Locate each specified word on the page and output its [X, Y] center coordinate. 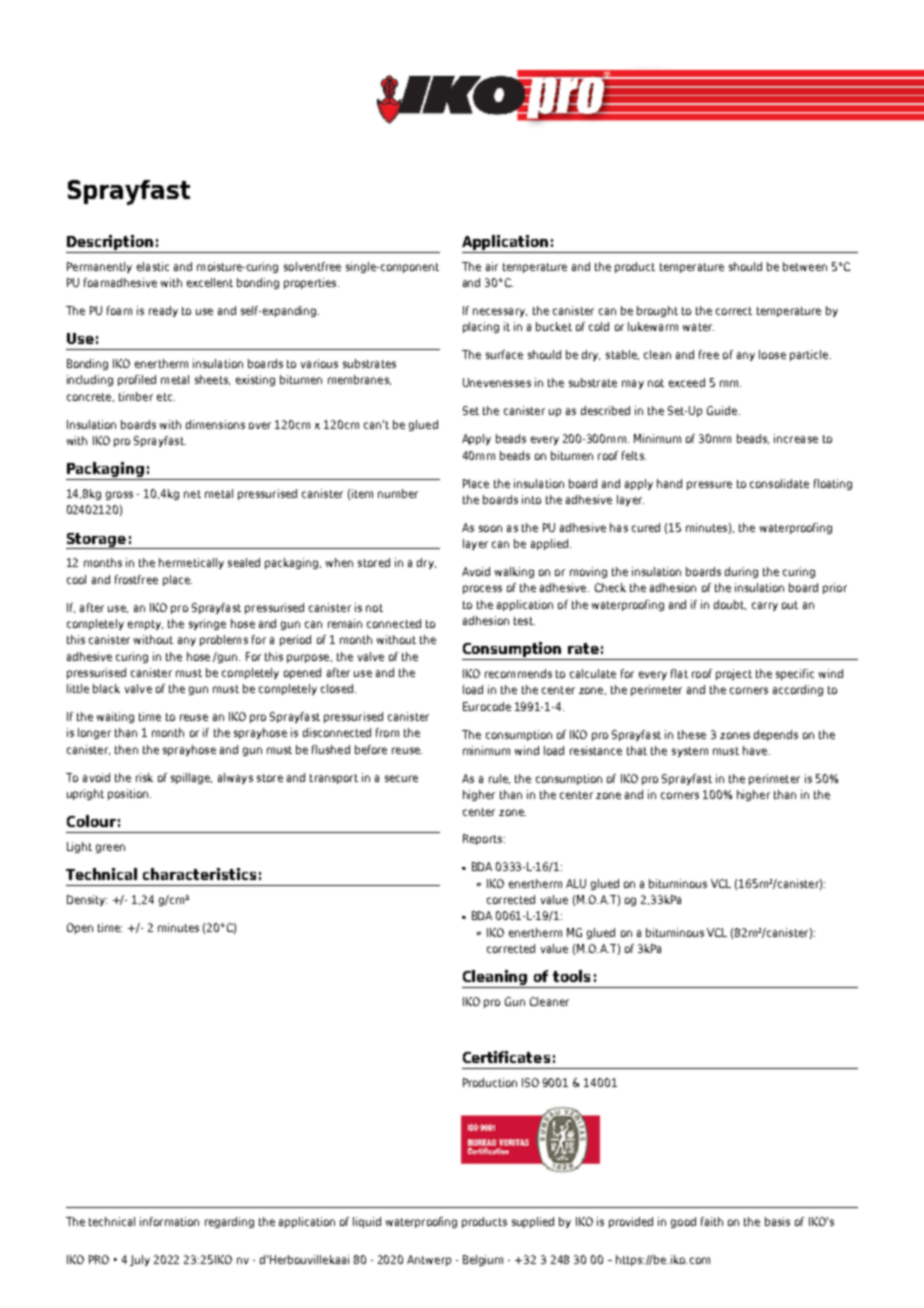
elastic [153, 266]
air [492, 266]
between [805, 266]
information [169, 1221]
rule [499, 779]
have [756, 750]
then [126, 749]
